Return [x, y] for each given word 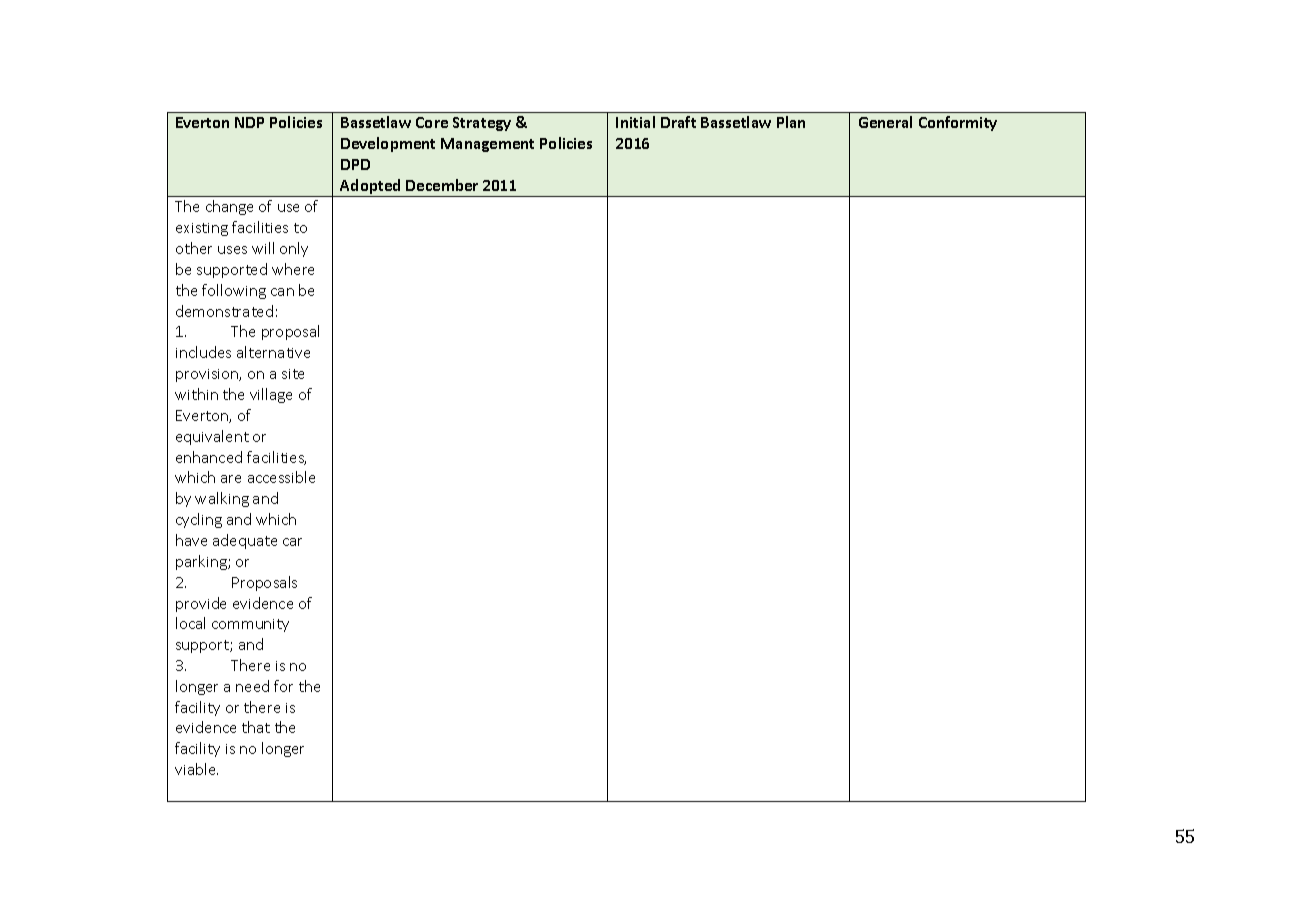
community [250, 625]
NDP [249, 122]
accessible [281, 477]
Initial [635, 122]
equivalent [212, 437]
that [256, 727]
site [293, 374]
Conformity [958, 123]
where [293, 269]
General [885, 122]
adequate [245, 541]
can [282, 292]
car [292, 542]
